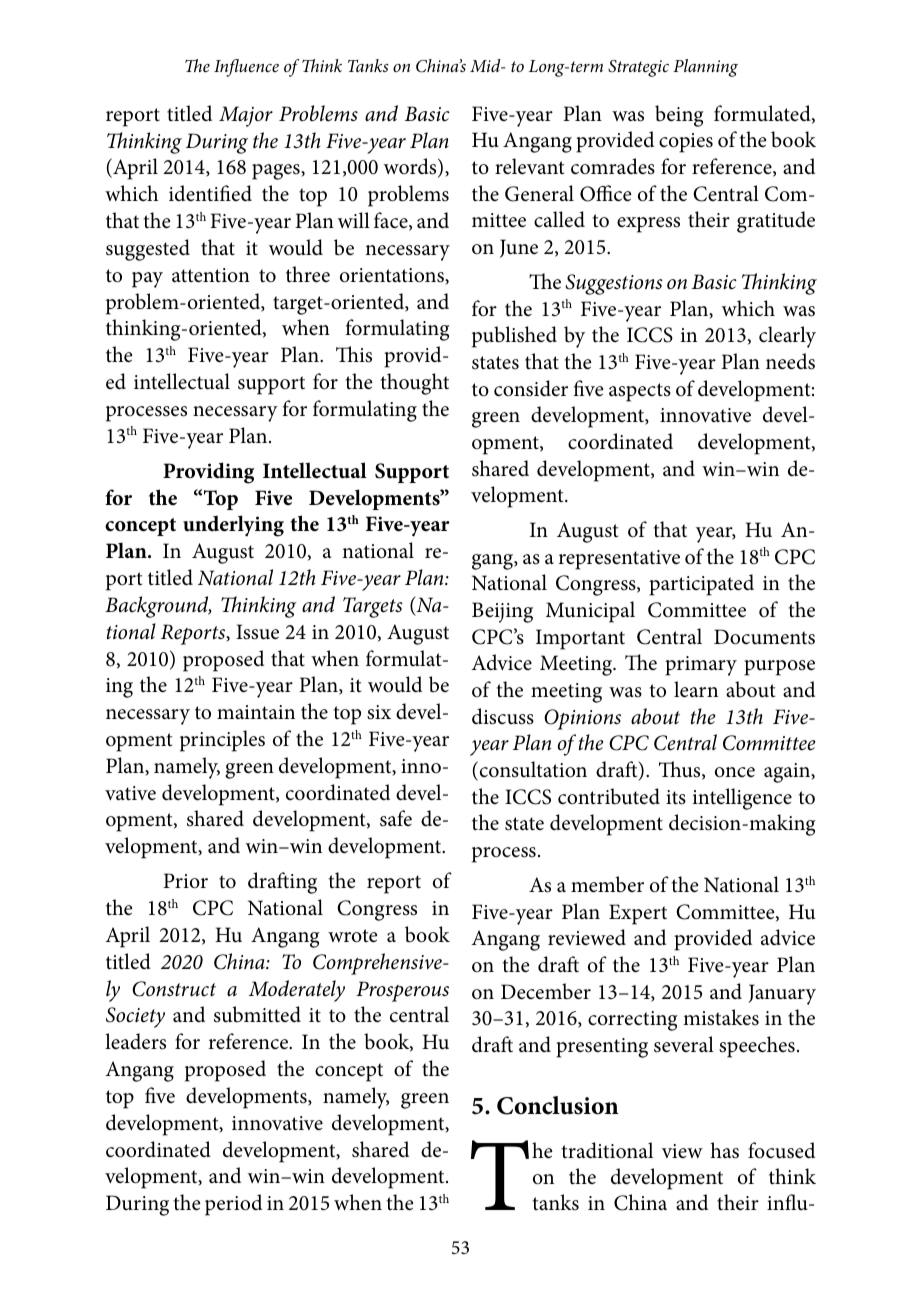 Image resolution: width=921 pixels, height=1316 pixels. I want to click on aspects, so click(640, 392).
